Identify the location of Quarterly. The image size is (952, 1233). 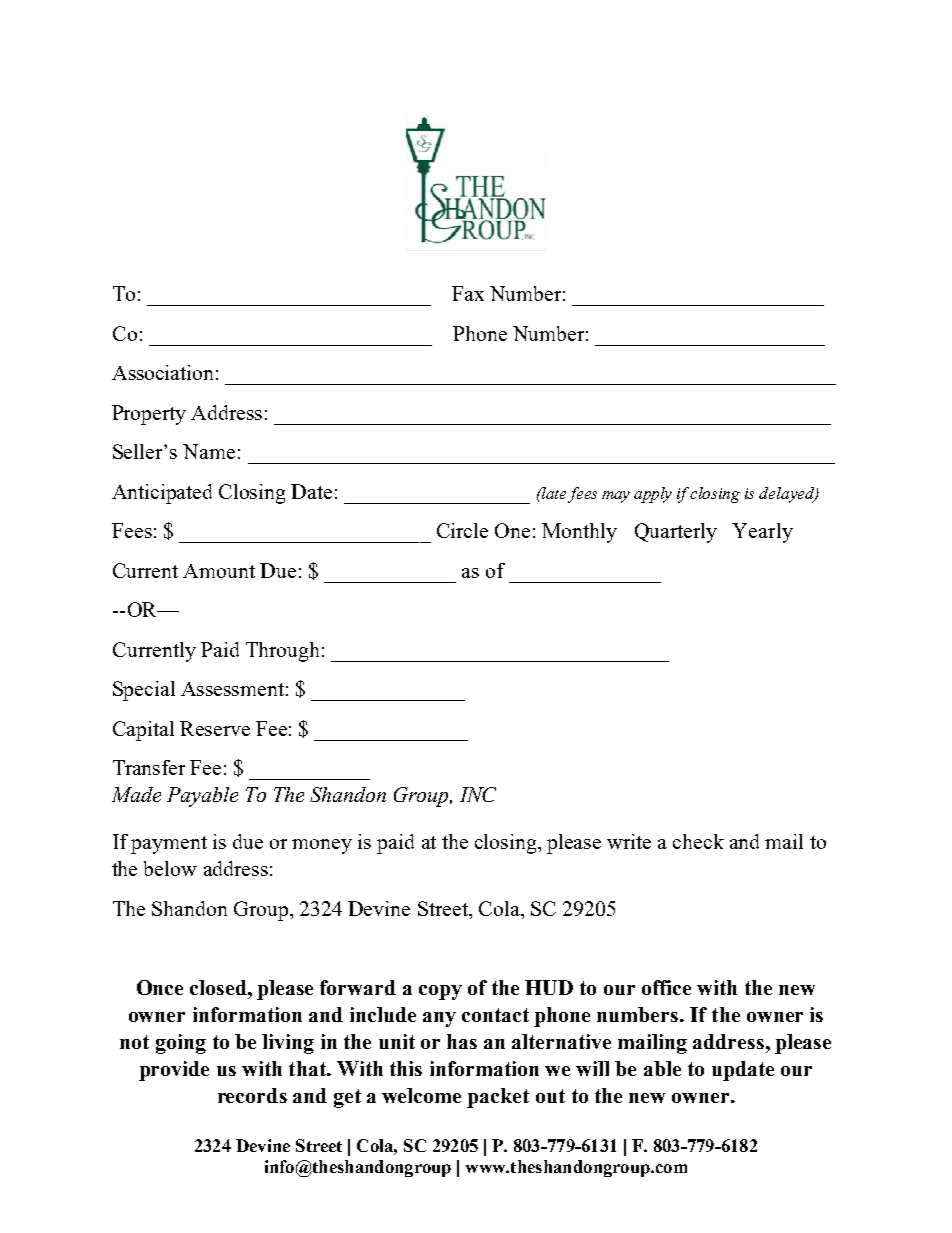
(676, 533).
